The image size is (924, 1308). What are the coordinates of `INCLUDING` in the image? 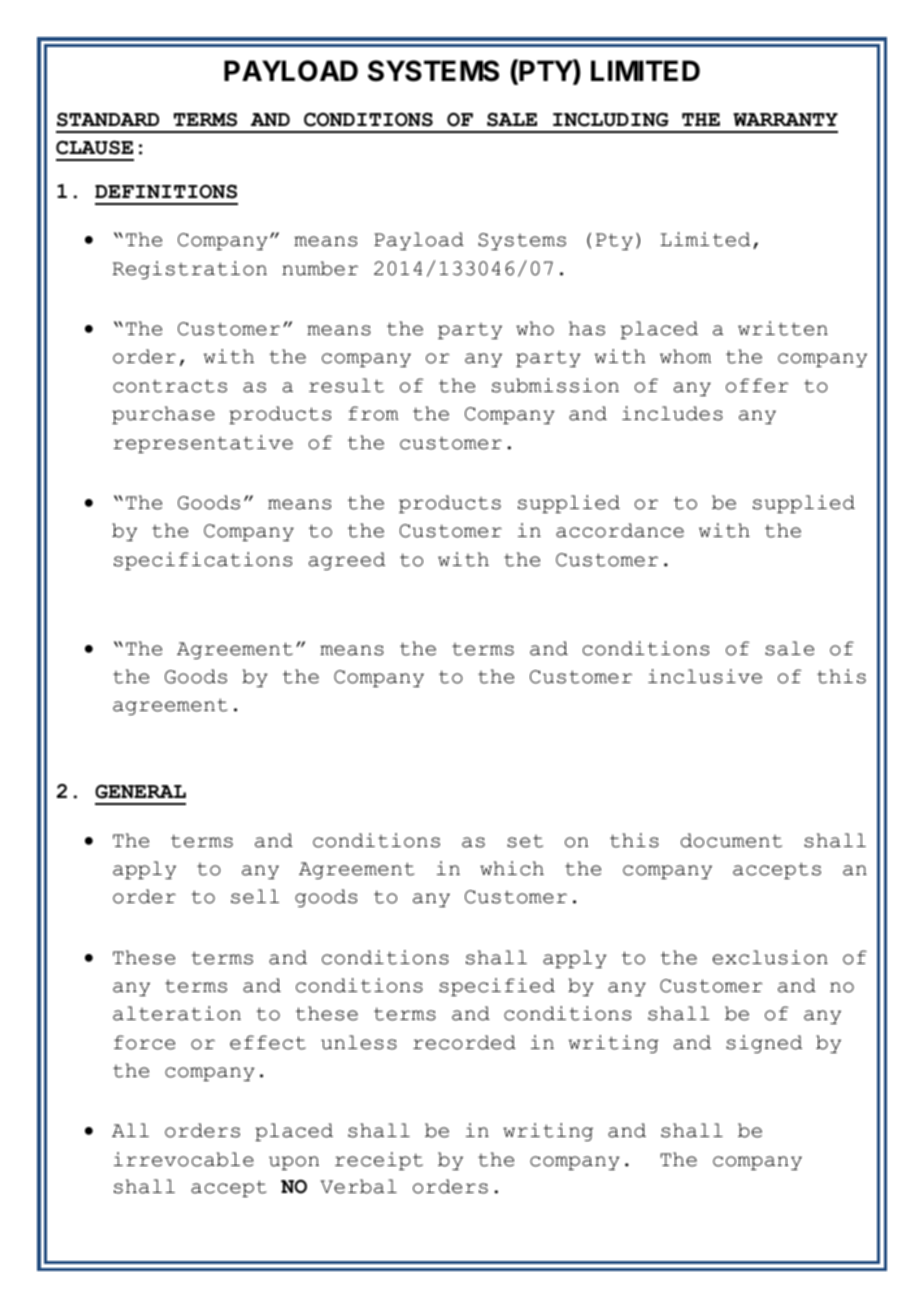 It's located at (611, 119).
